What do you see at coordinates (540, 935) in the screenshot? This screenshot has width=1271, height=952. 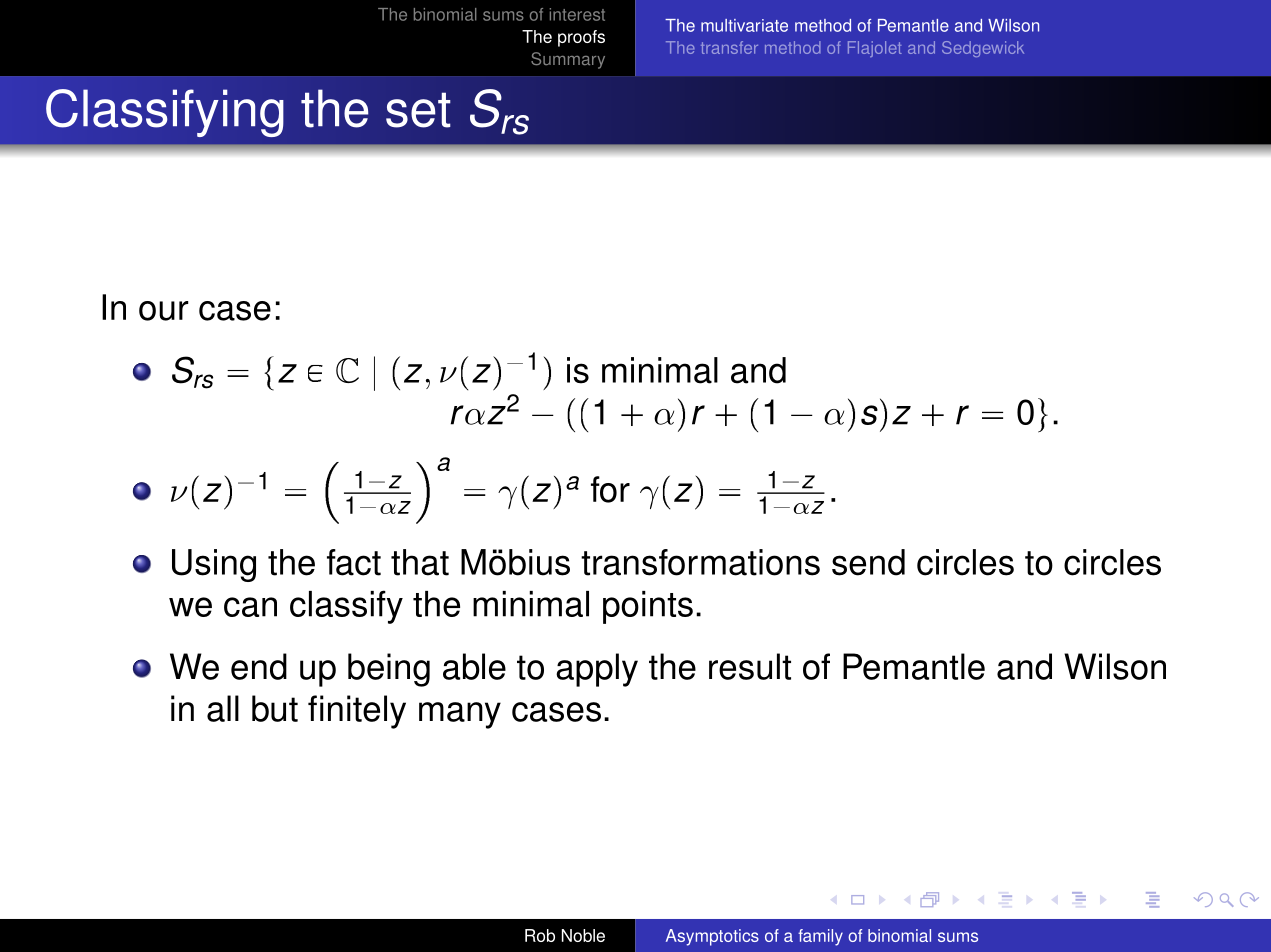 I see `Rob` at bounding box center [540, 935].
